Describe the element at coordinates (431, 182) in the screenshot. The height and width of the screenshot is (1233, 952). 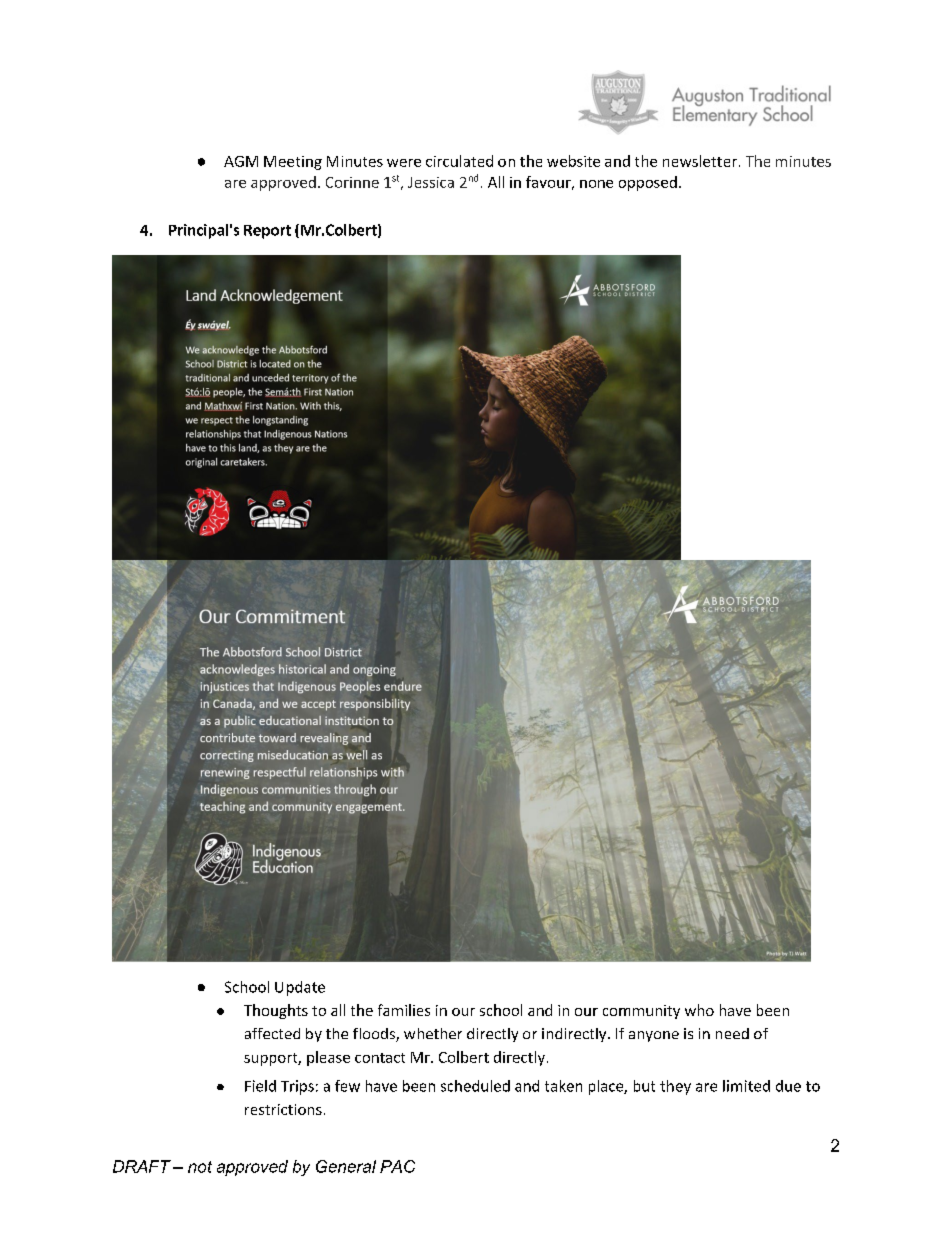
I see `Jessica` at that location.
